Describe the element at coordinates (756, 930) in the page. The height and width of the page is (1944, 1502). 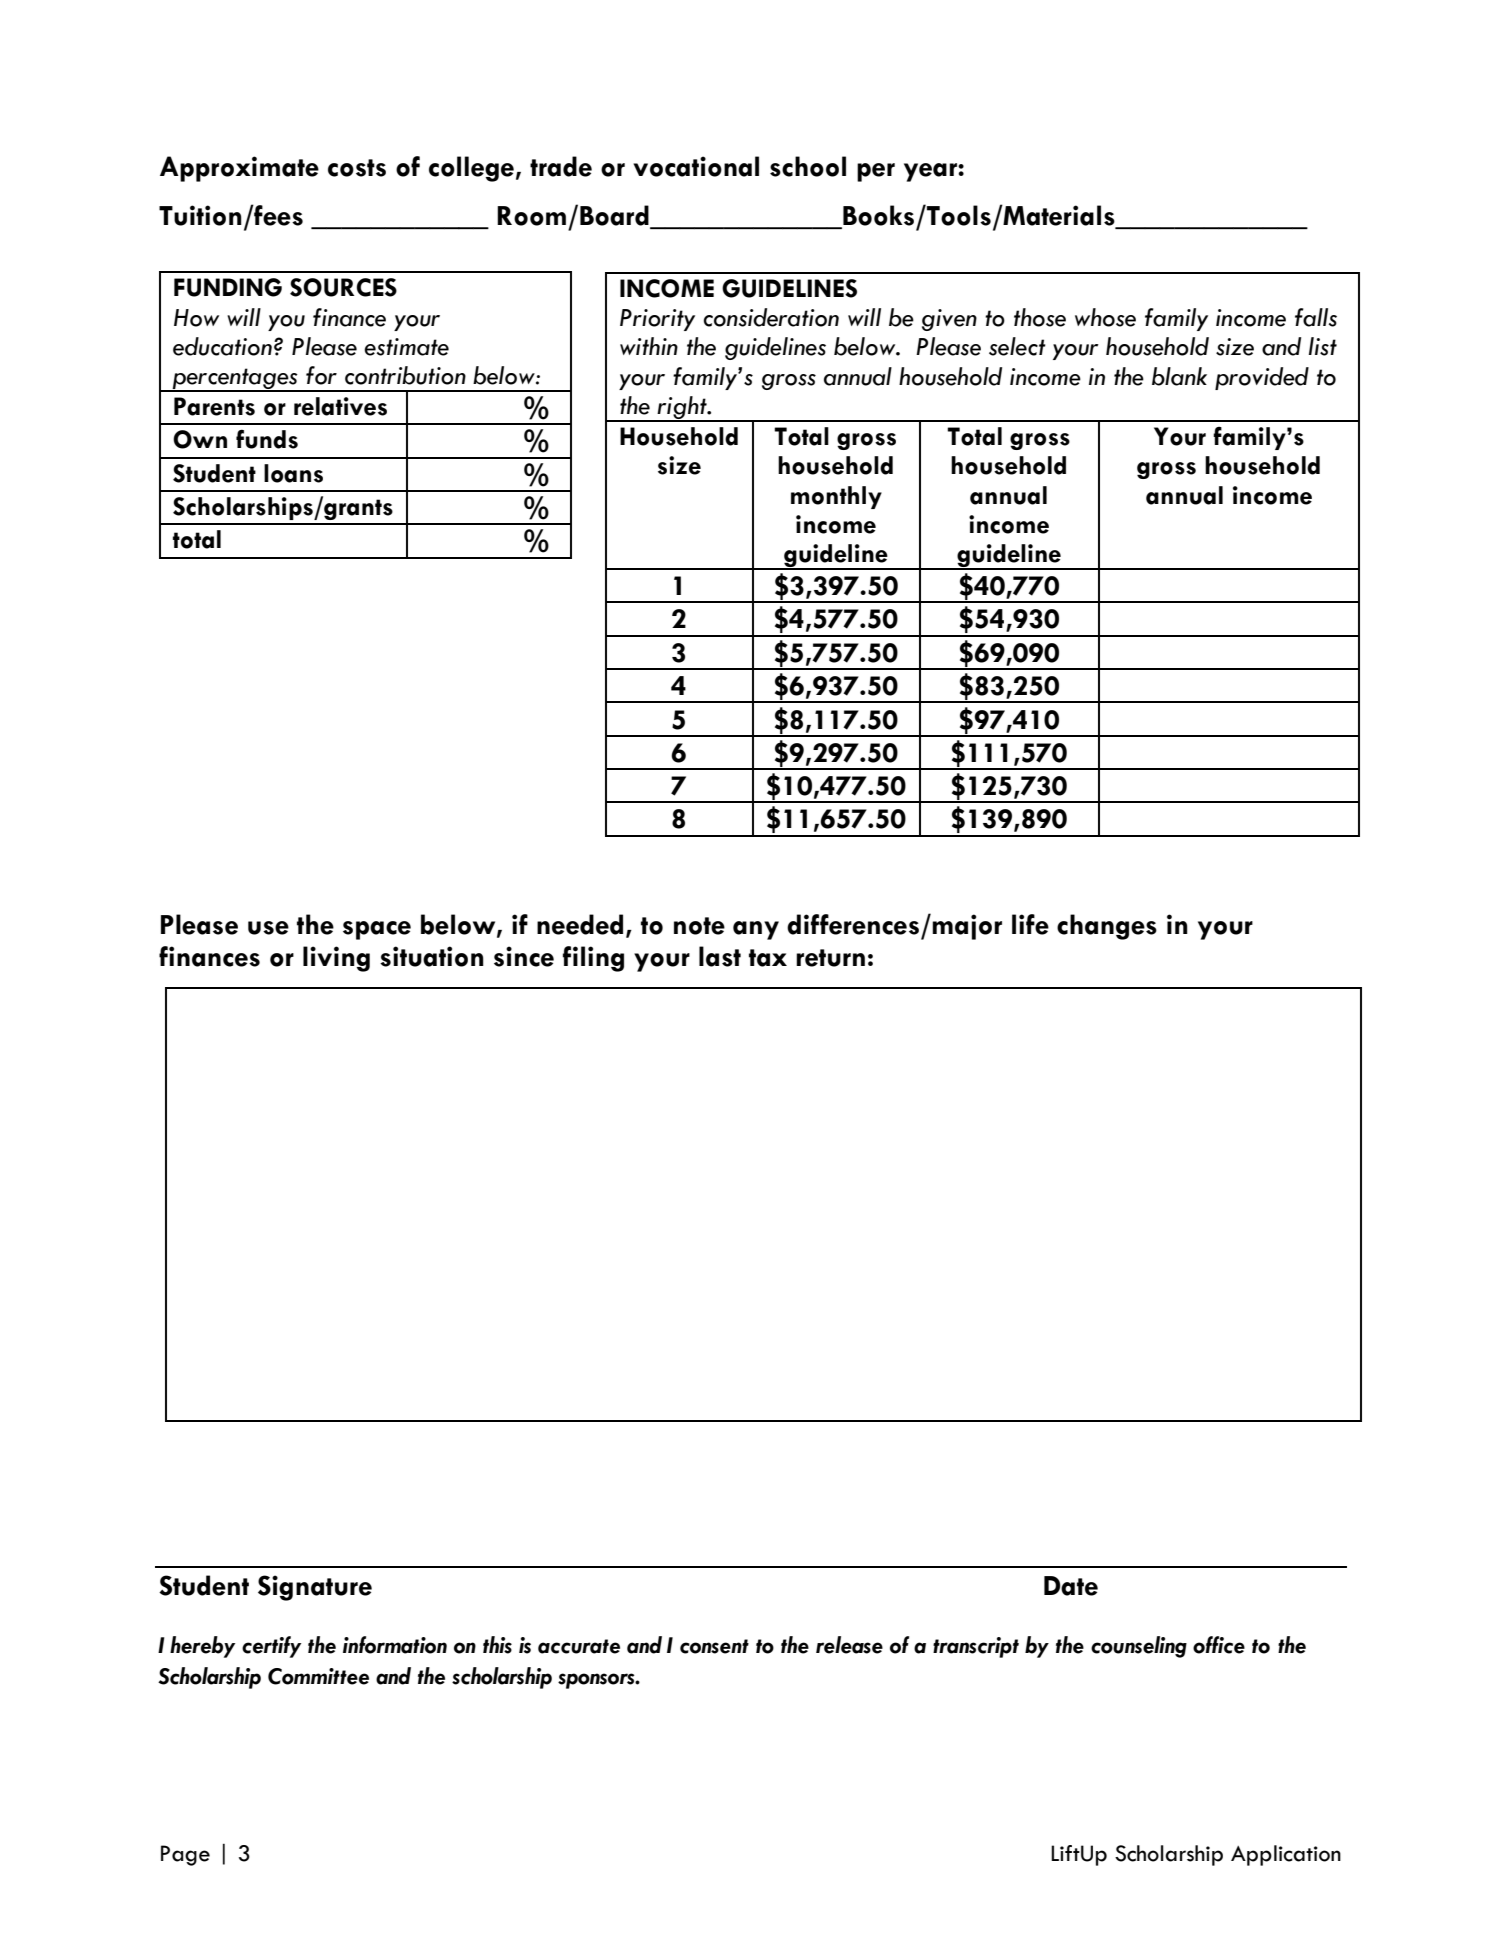
I see `any` at that location.
